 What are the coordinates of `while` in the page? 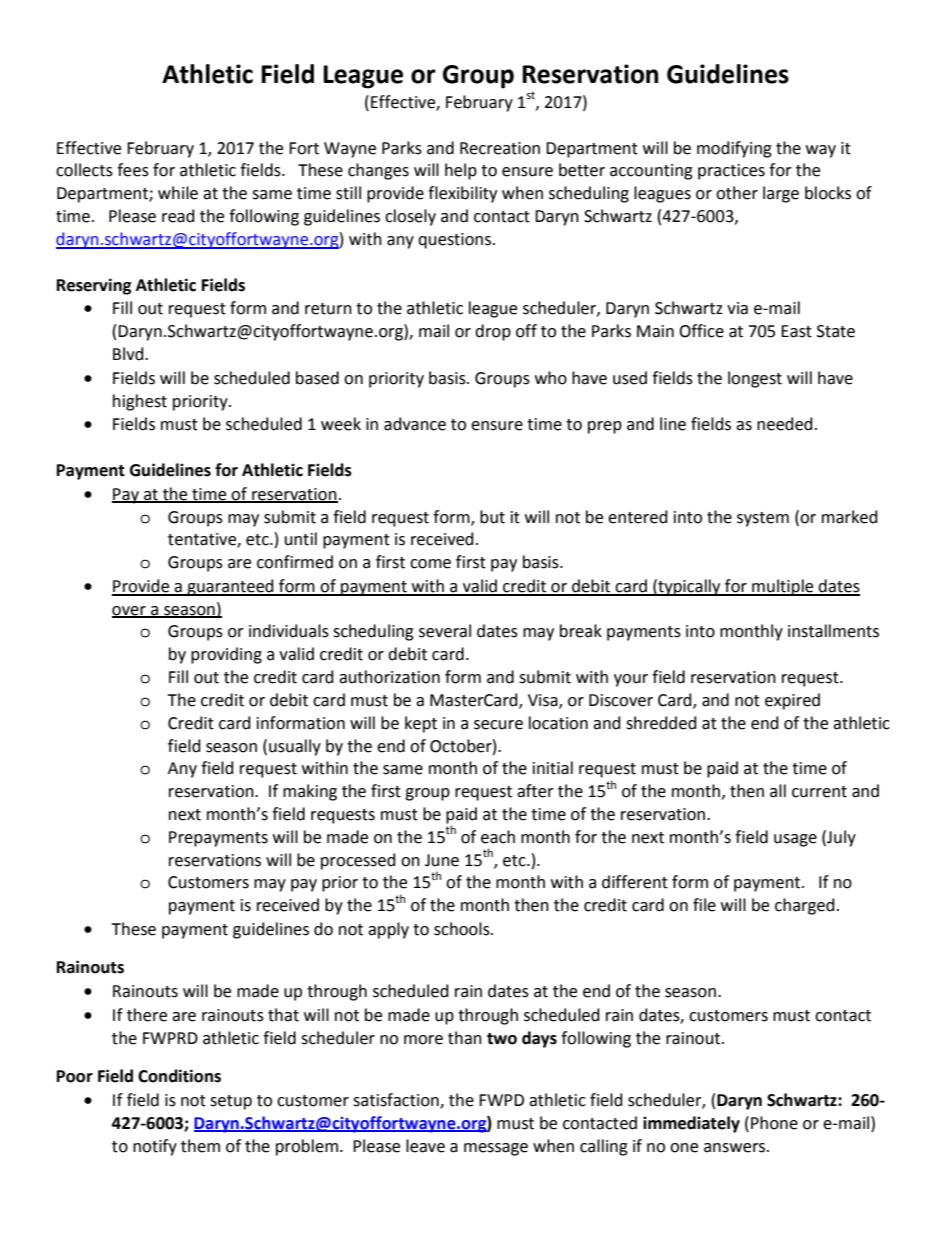 It's located at (178, 193).
